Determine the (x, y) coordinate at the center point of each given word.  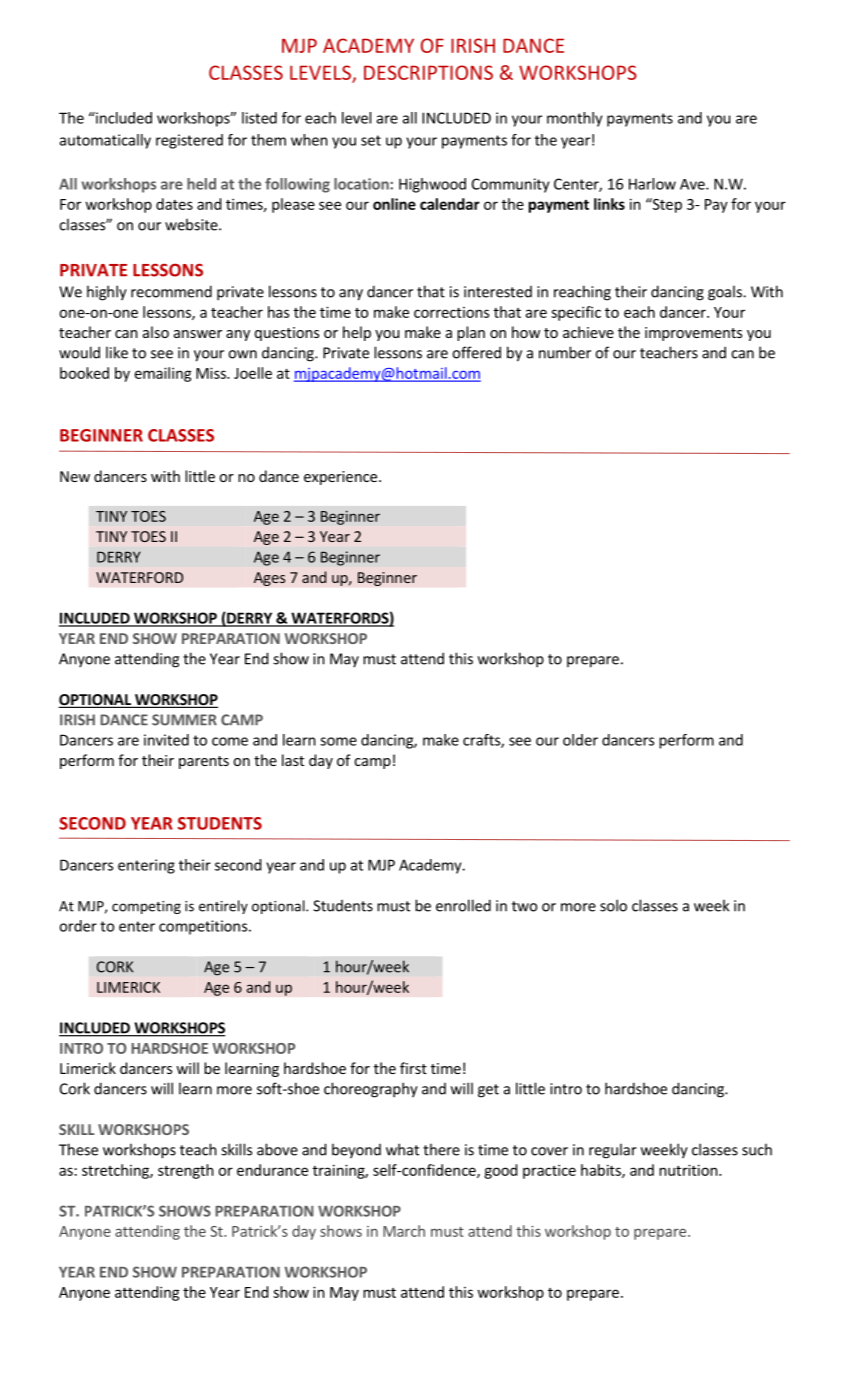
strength (186, 1171)
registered (189, 141)
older (580, 740)
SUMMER (184, 720)
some (338, 741)
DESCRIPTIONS (428, 72)
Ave (693, 184)
